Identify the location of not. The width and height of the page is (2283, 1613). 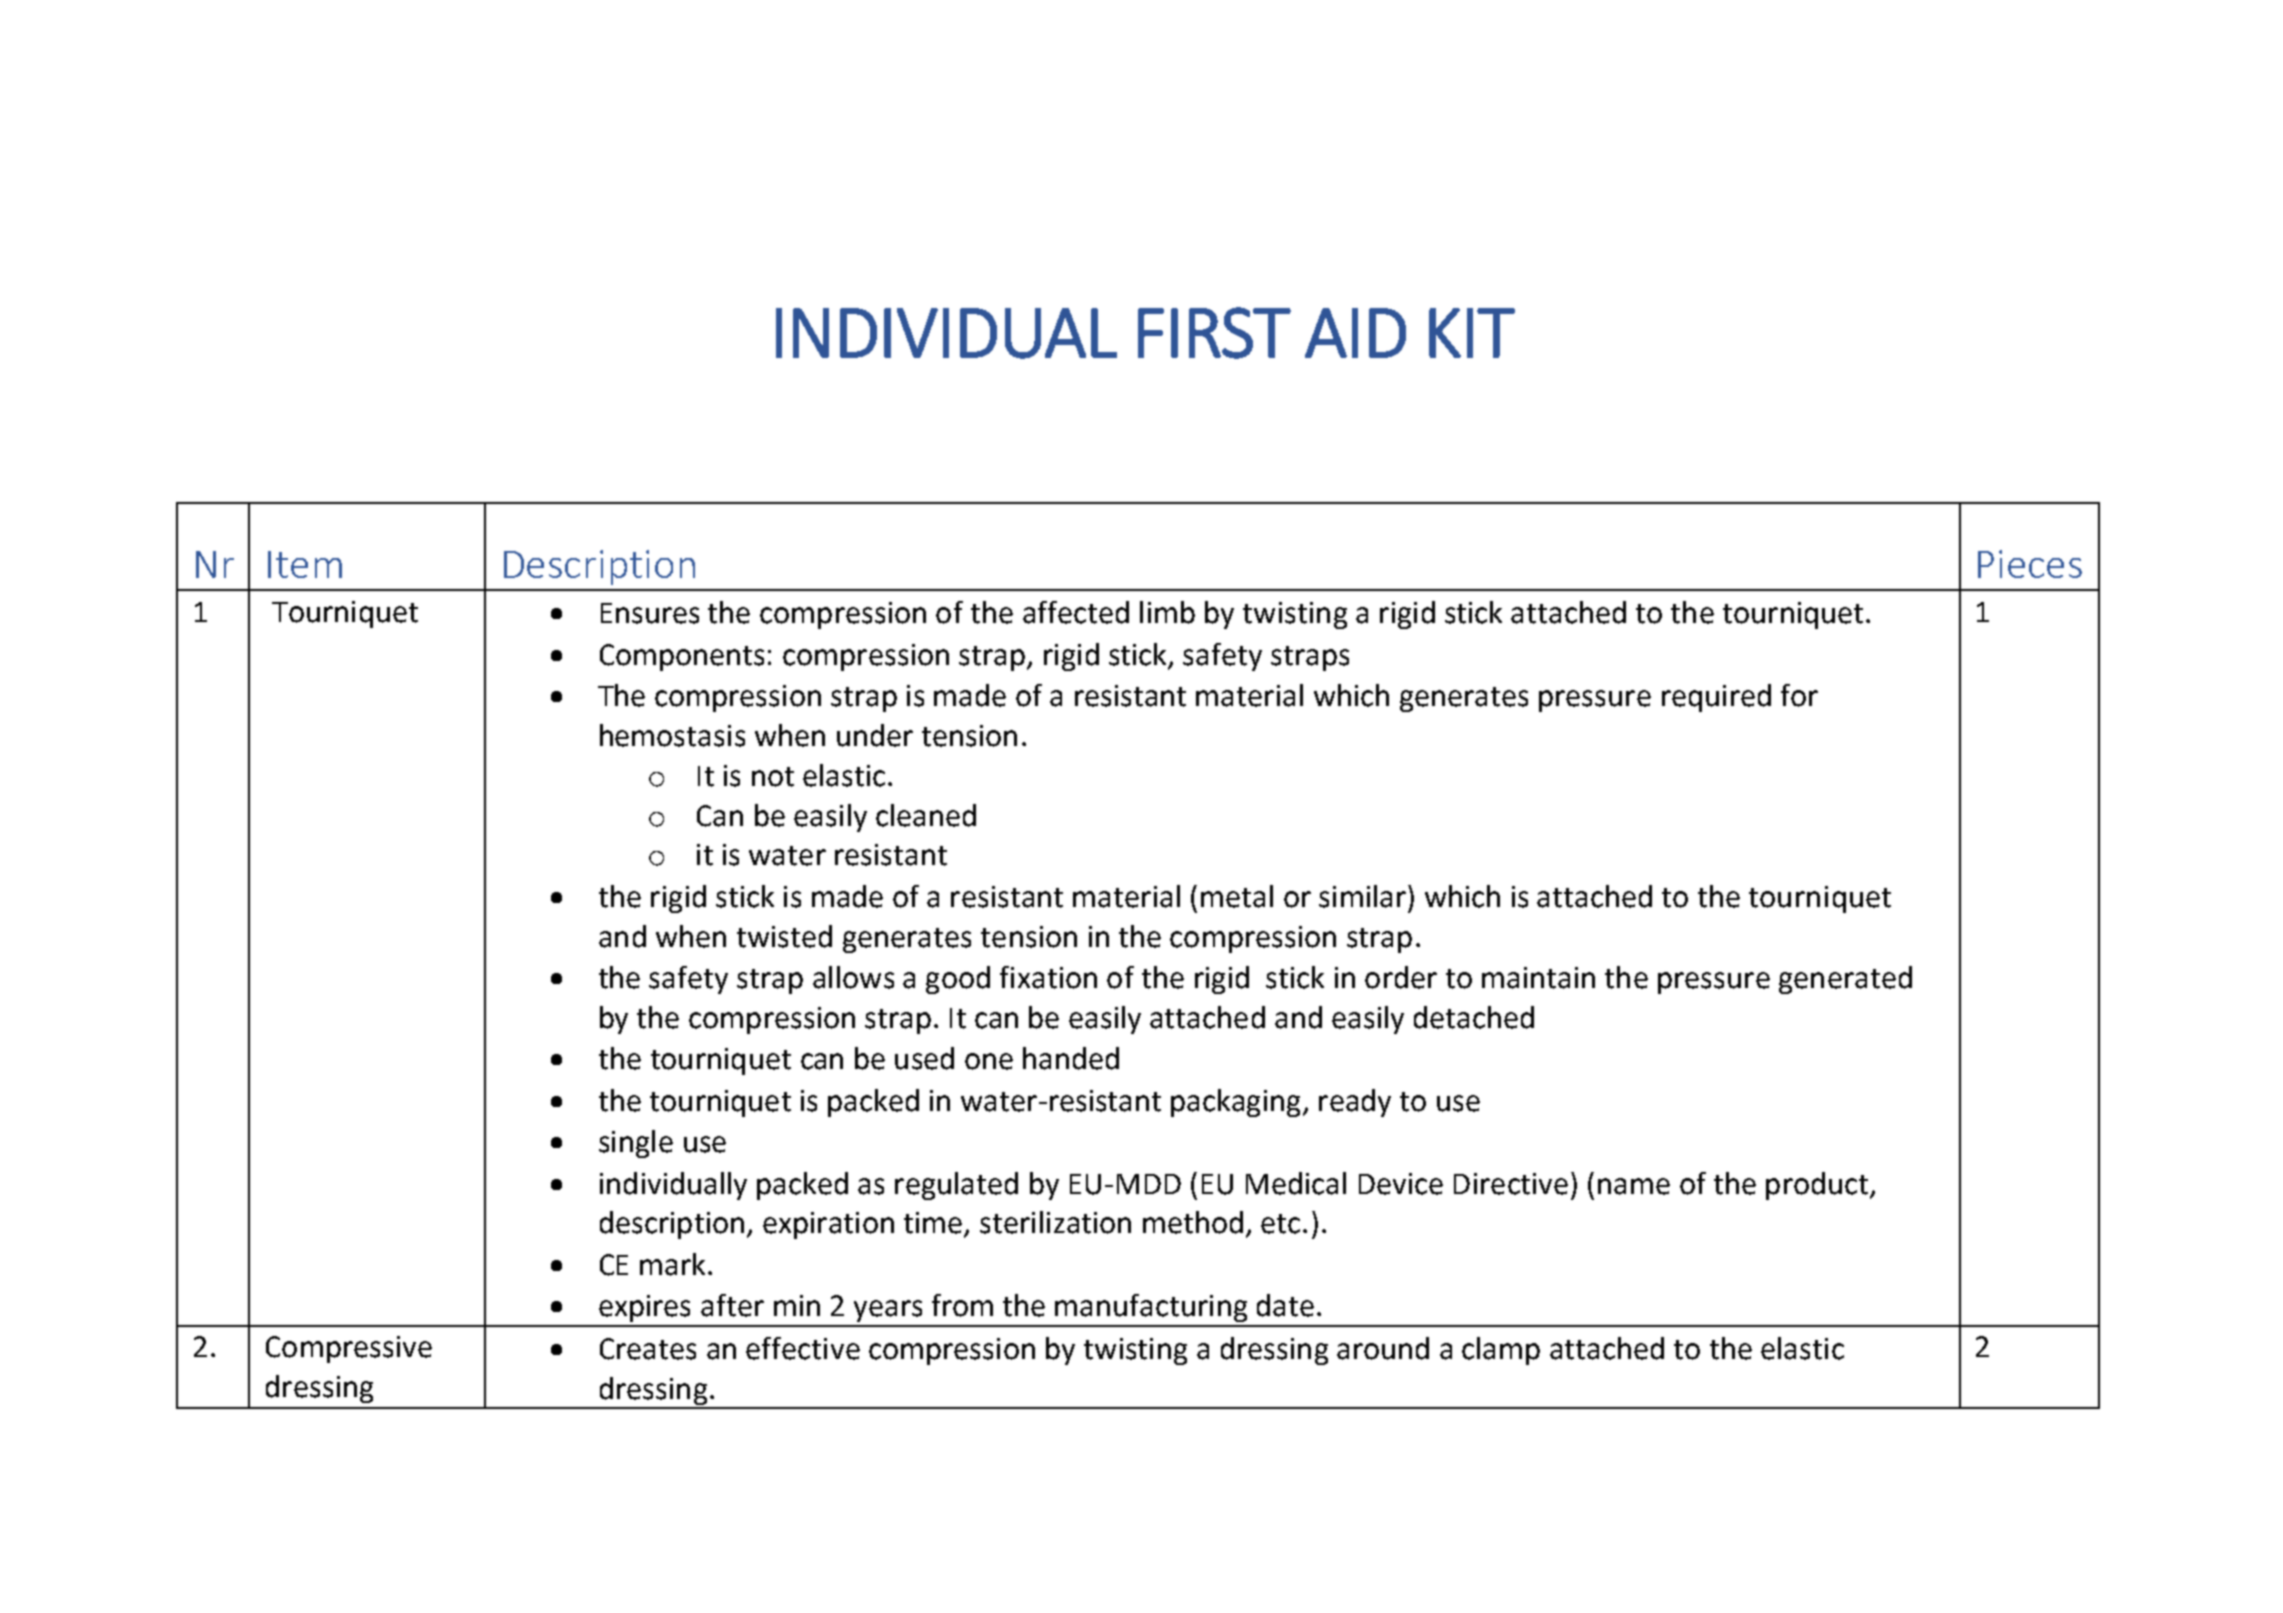
(773, 777).
